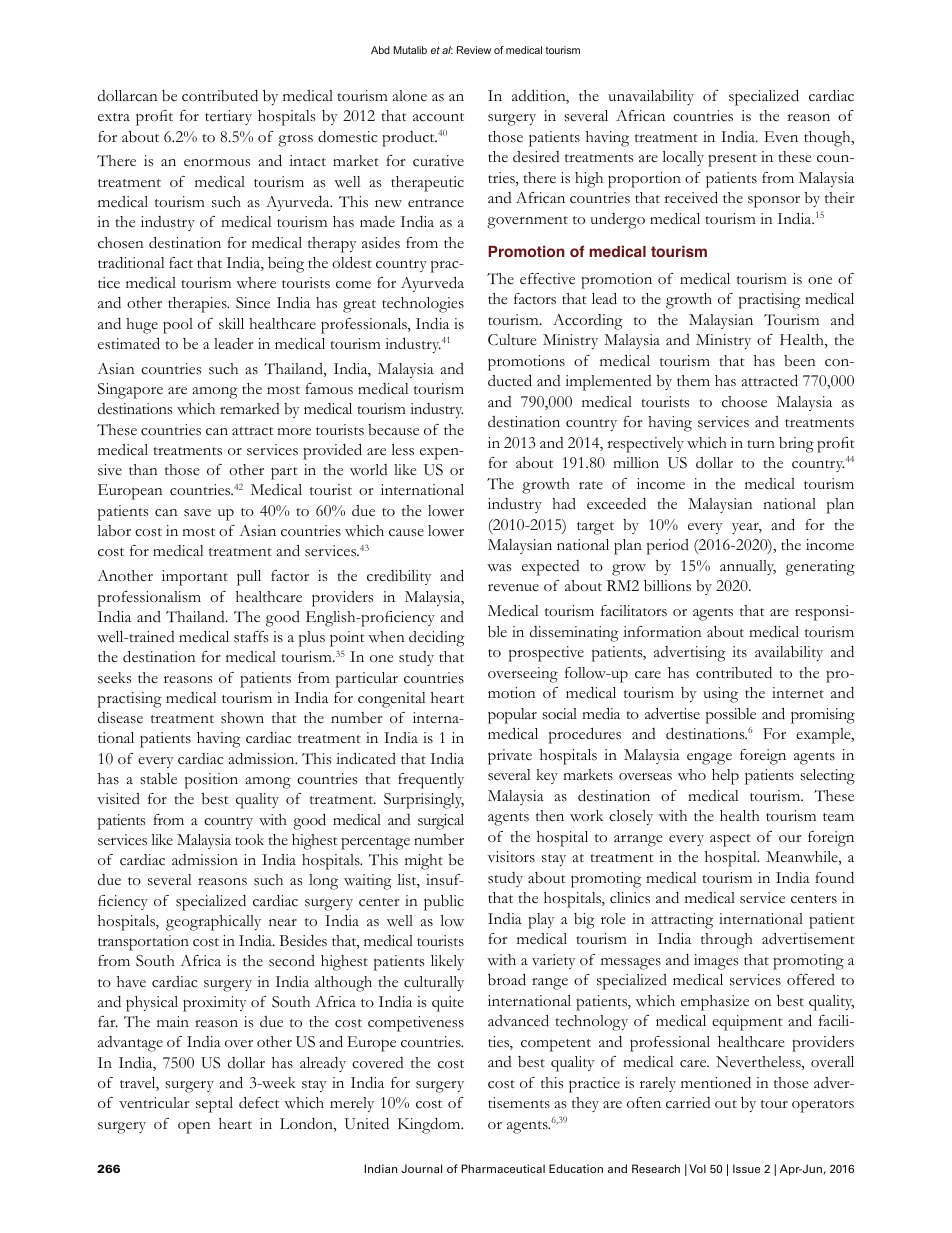  Describe the element at coordinates (503, 1168) in the page. I see `Pharmaceutical` at that location.
